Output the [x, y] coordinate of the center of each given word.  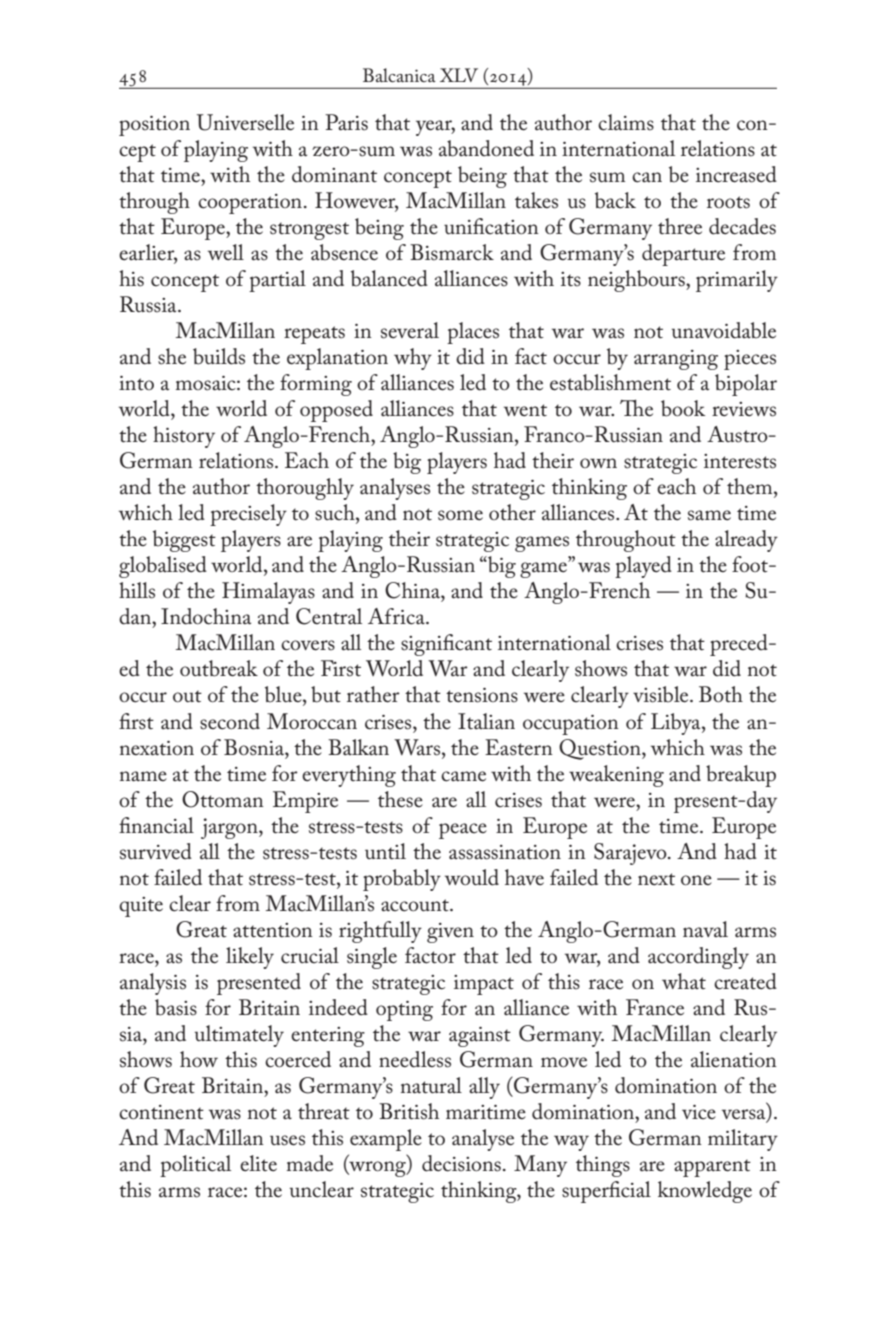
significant [446, 645]
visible [662, 694]
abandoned [486, 148]
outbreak [219, 668]
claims [626, 122]
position [154, 126]
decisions [461, 1163]
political [195, 1166]
